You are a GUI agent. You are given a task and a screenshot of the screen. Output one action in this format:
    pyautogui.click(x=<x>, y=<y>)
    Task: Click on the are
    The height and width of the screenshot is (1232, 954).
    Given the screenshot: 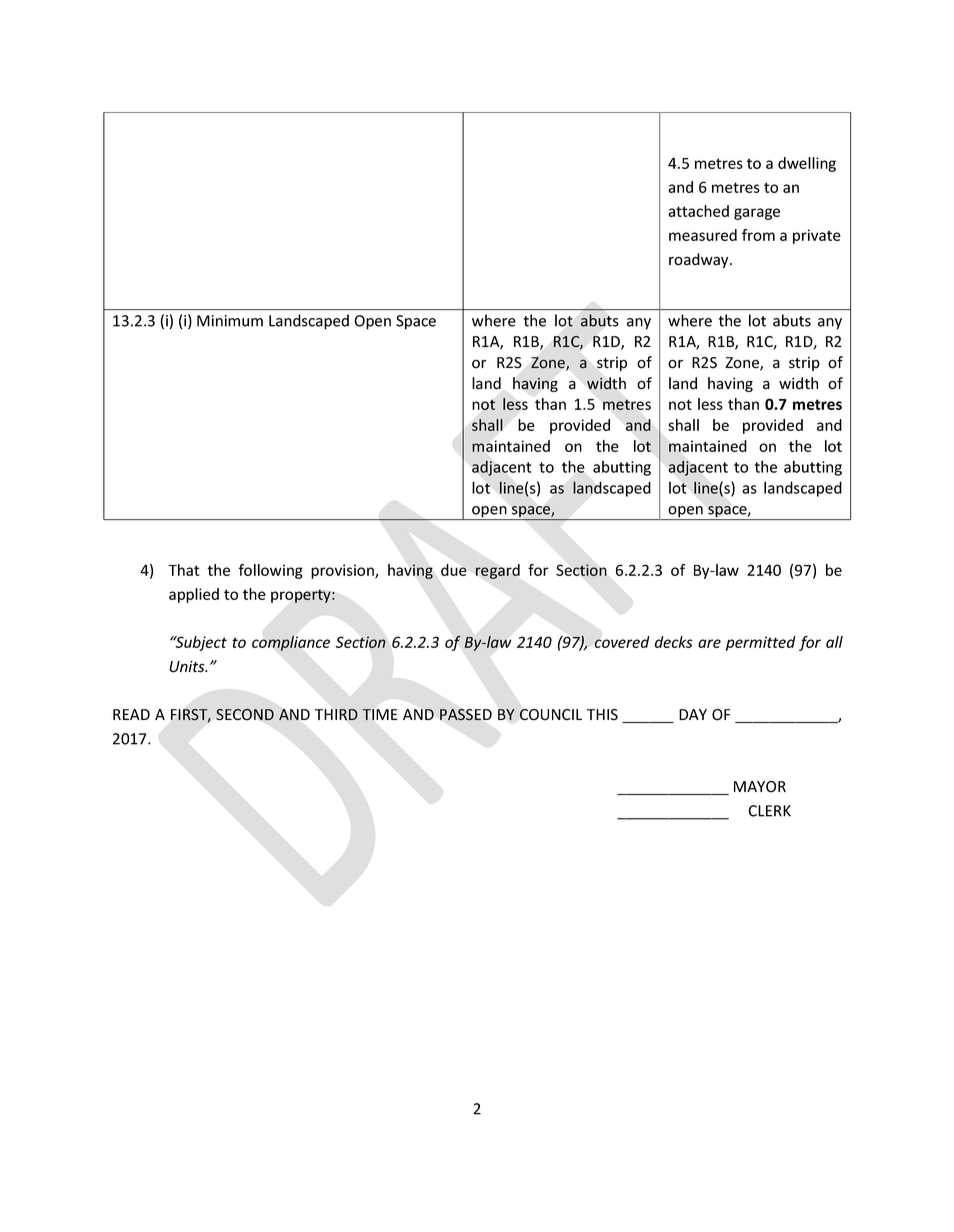 What is the action you would take?
    pyautogui.click(x=709, y=643)
